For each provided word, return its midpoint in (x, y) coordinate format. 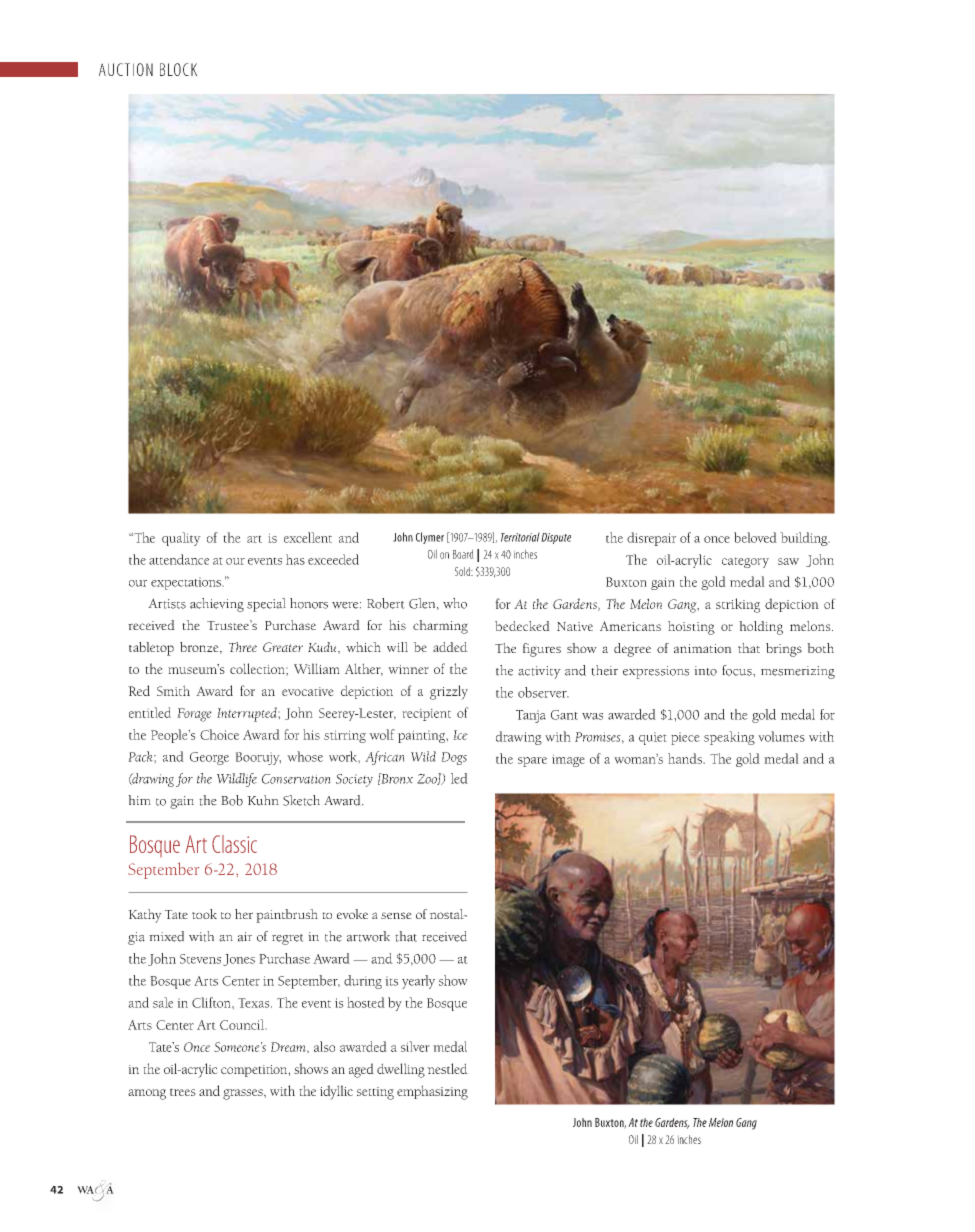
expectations (187, 583)
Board (463, 554)
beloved (755, 537)
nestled (447, 1068)
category (745, 562)
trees (183, 1092)
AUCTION (126, 69)
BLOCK (178, 69)
